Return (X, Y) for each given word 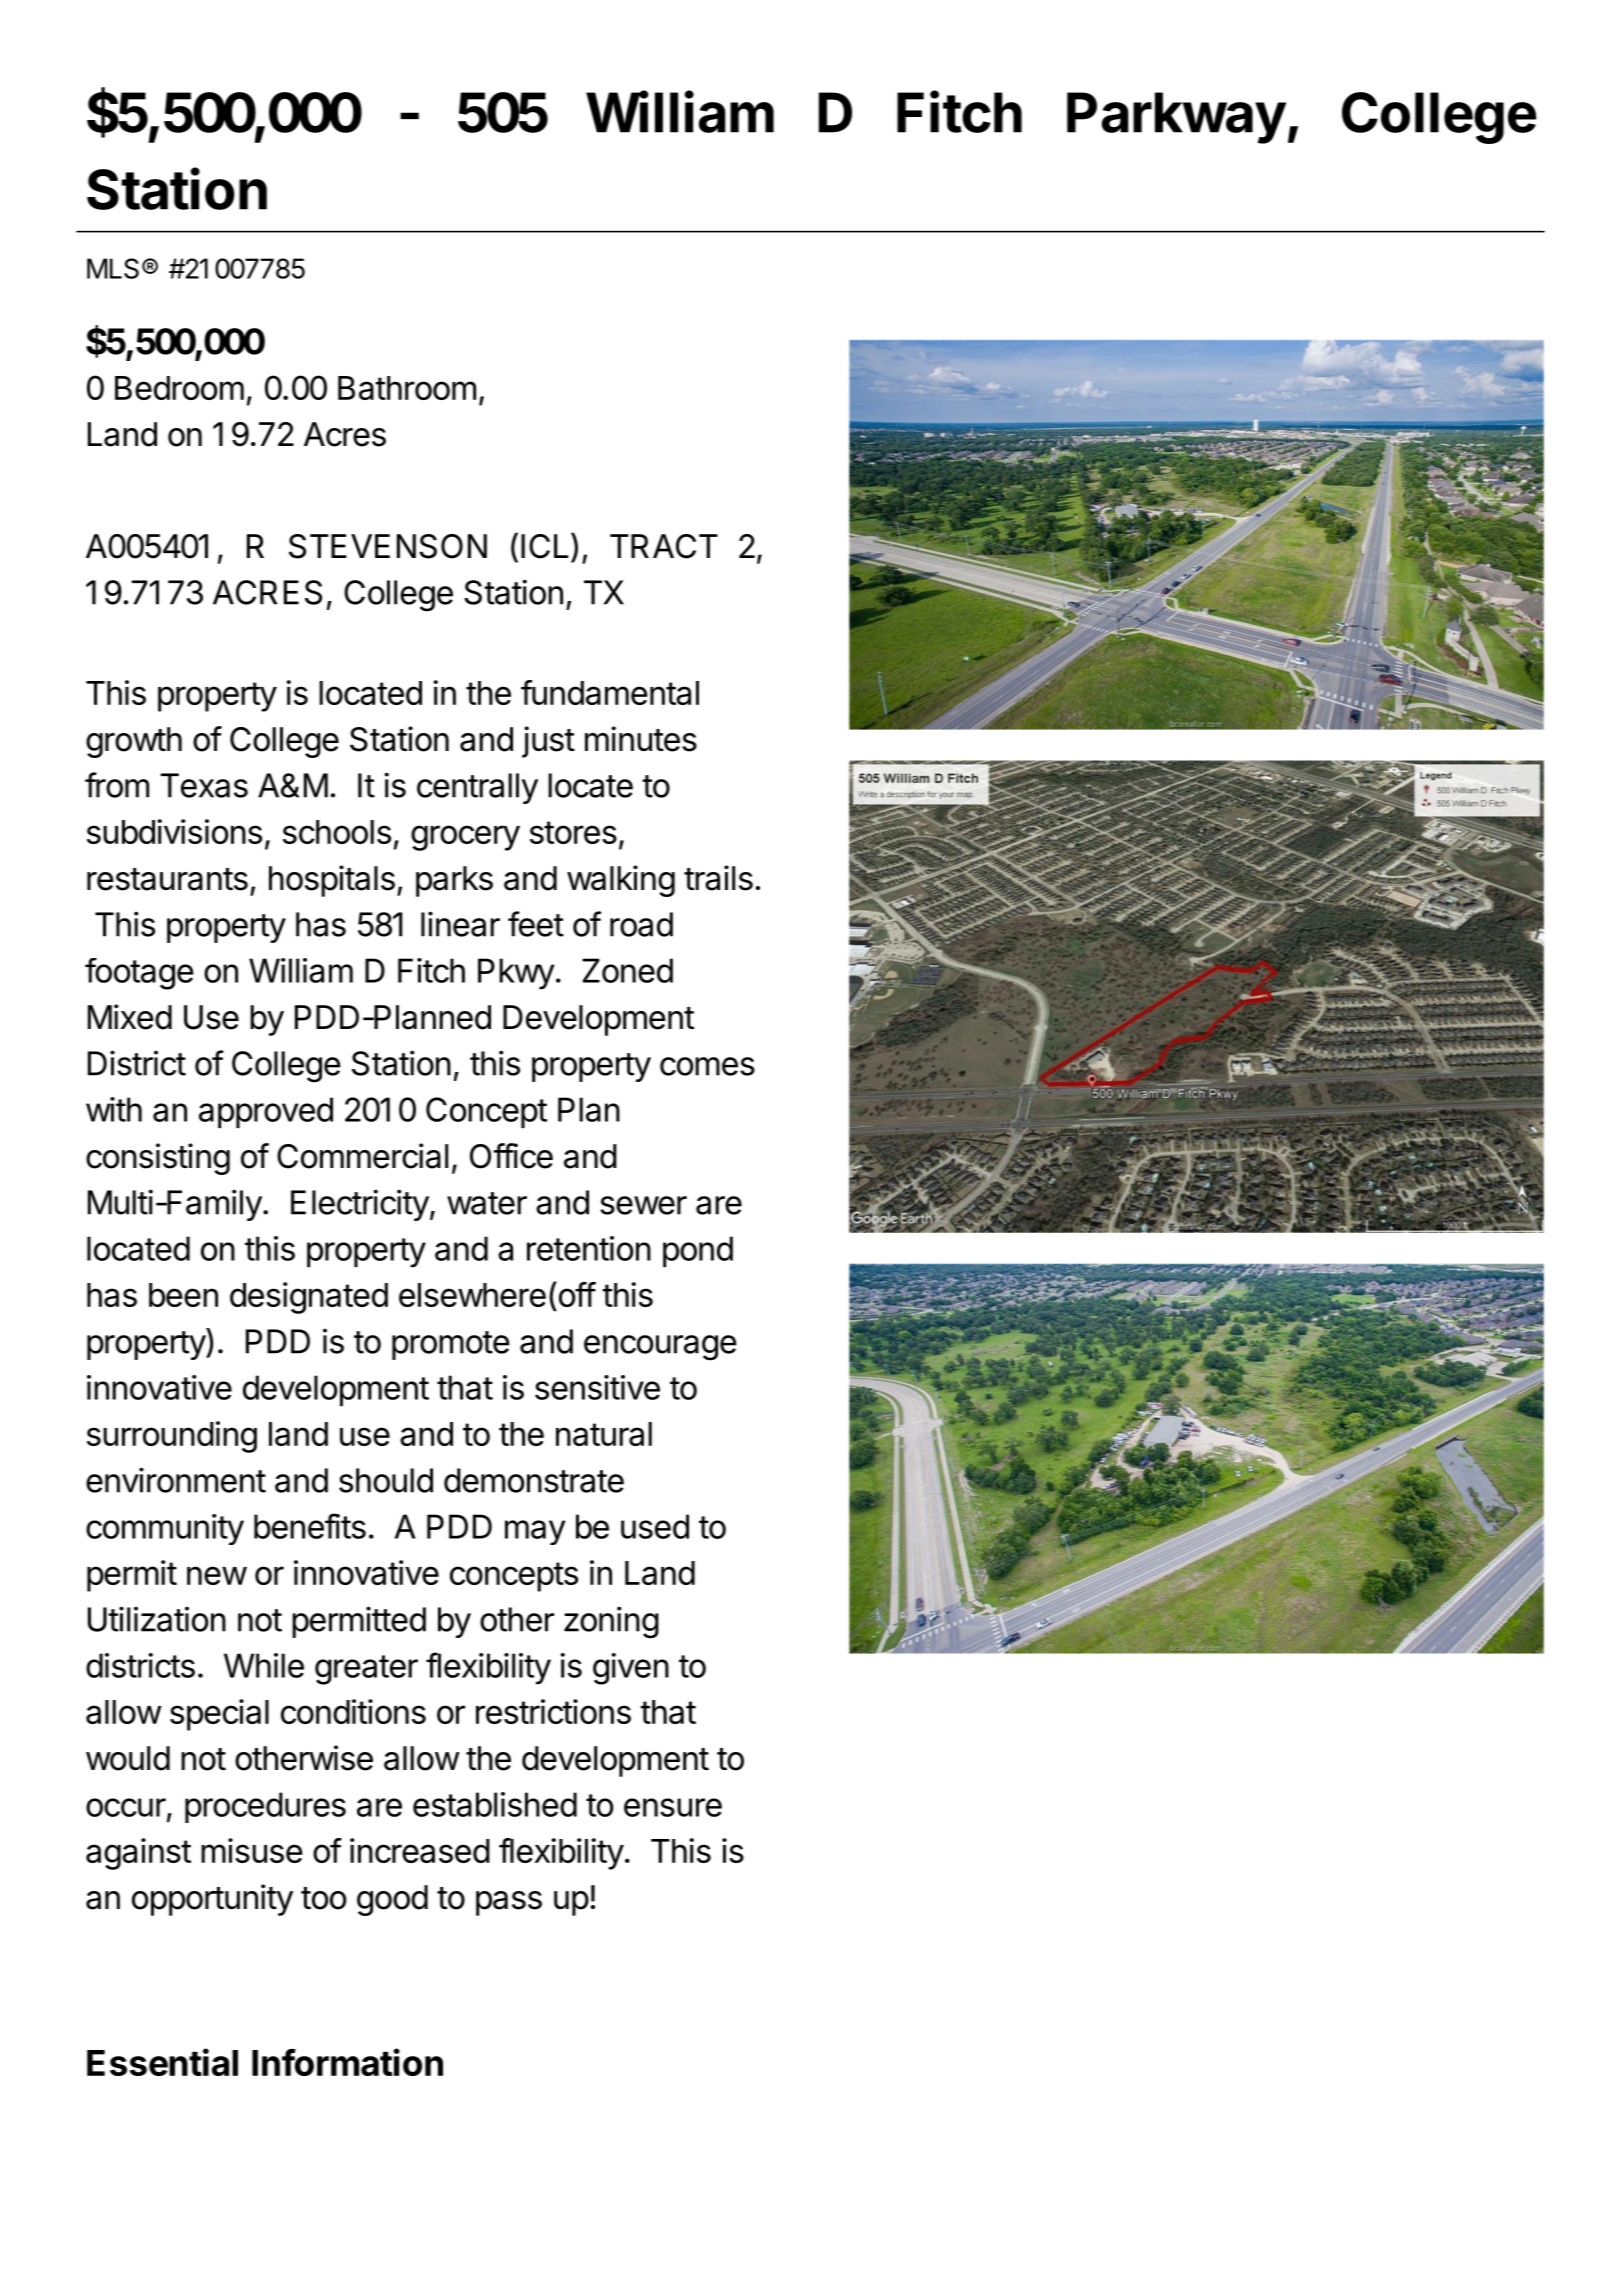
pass (509, 1903)
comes (707, 1066)
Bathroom (407, 388)
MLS (113, 268)
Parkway (1176, 118)
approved (266, 1112)
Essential (162, 2062)
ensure (673, 1807)
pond (698, 1251)
